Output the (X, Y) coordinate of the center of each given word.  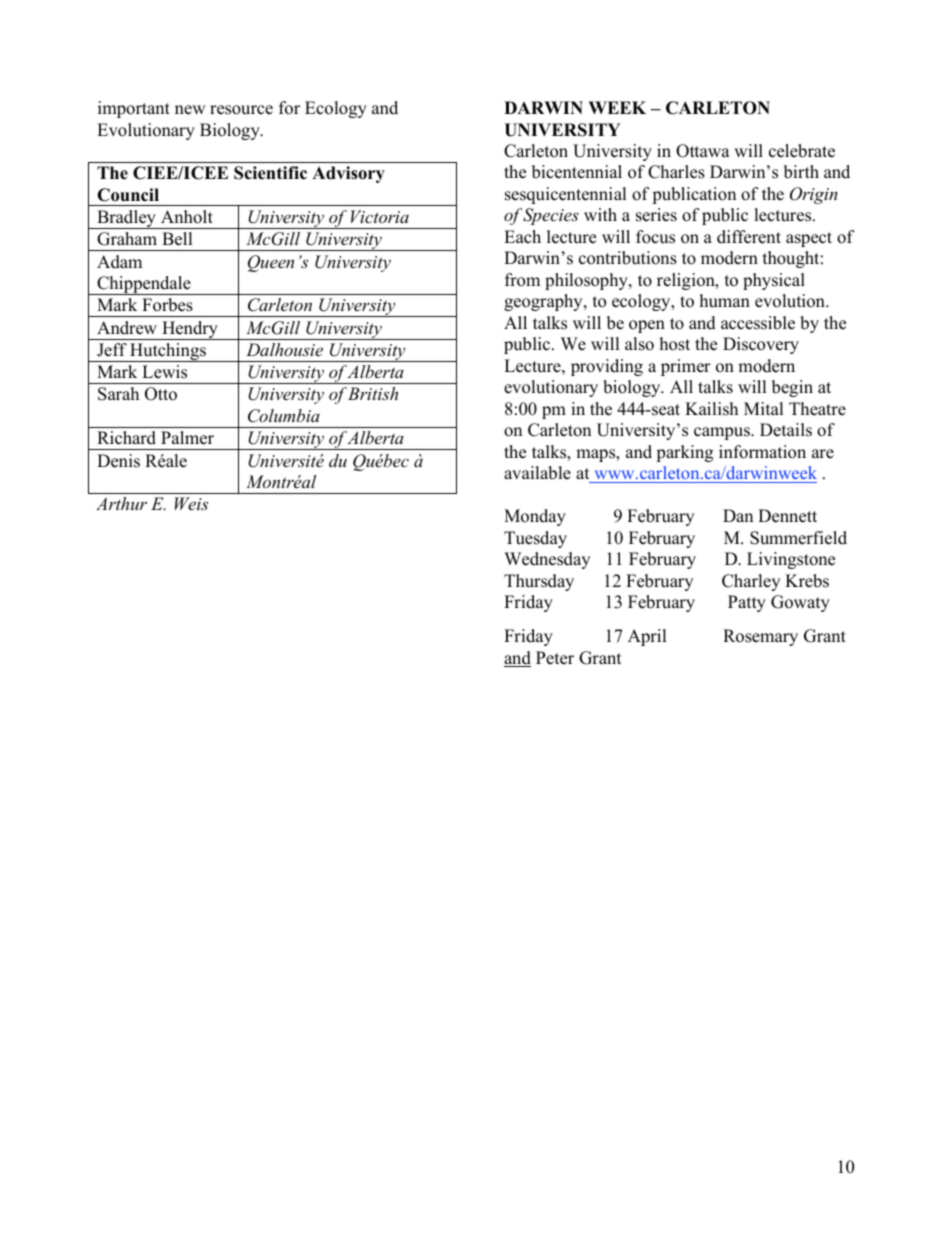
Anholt (187, 217)
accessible (758, 323)
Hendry (190, 330)
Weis (191, 503)
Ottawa (703, 151)
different (749, 237)
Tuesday (535, 539)
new (190, 110)
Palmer (187, 438)
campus (723, 433)
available (537, 473)
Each (522, 237)
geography (544, 302)
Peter (555, 658)
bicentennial (577, 172)
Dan (738, 515)
